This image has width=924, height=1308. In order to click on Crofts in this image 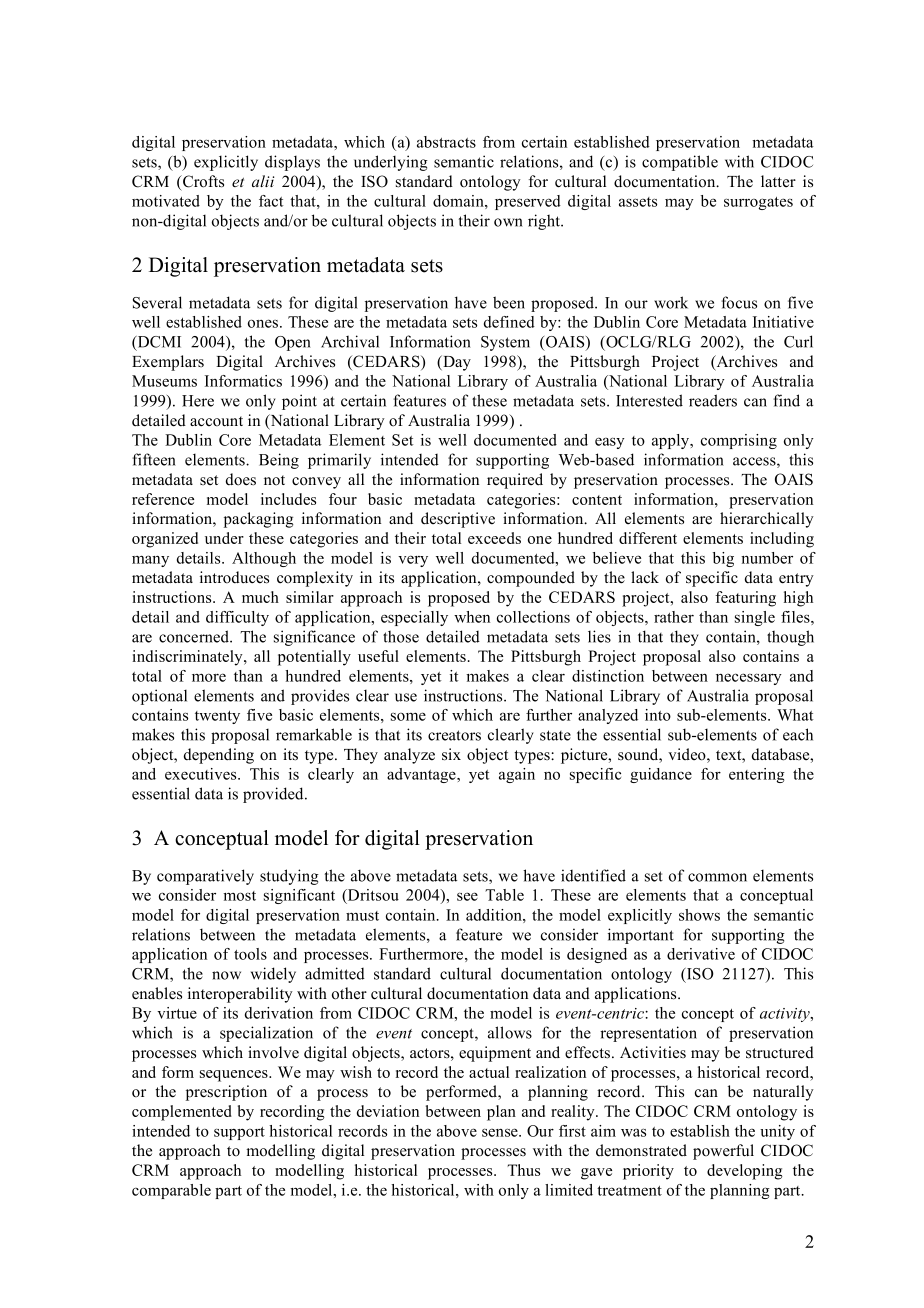, I will do `click(202, 181)`.
